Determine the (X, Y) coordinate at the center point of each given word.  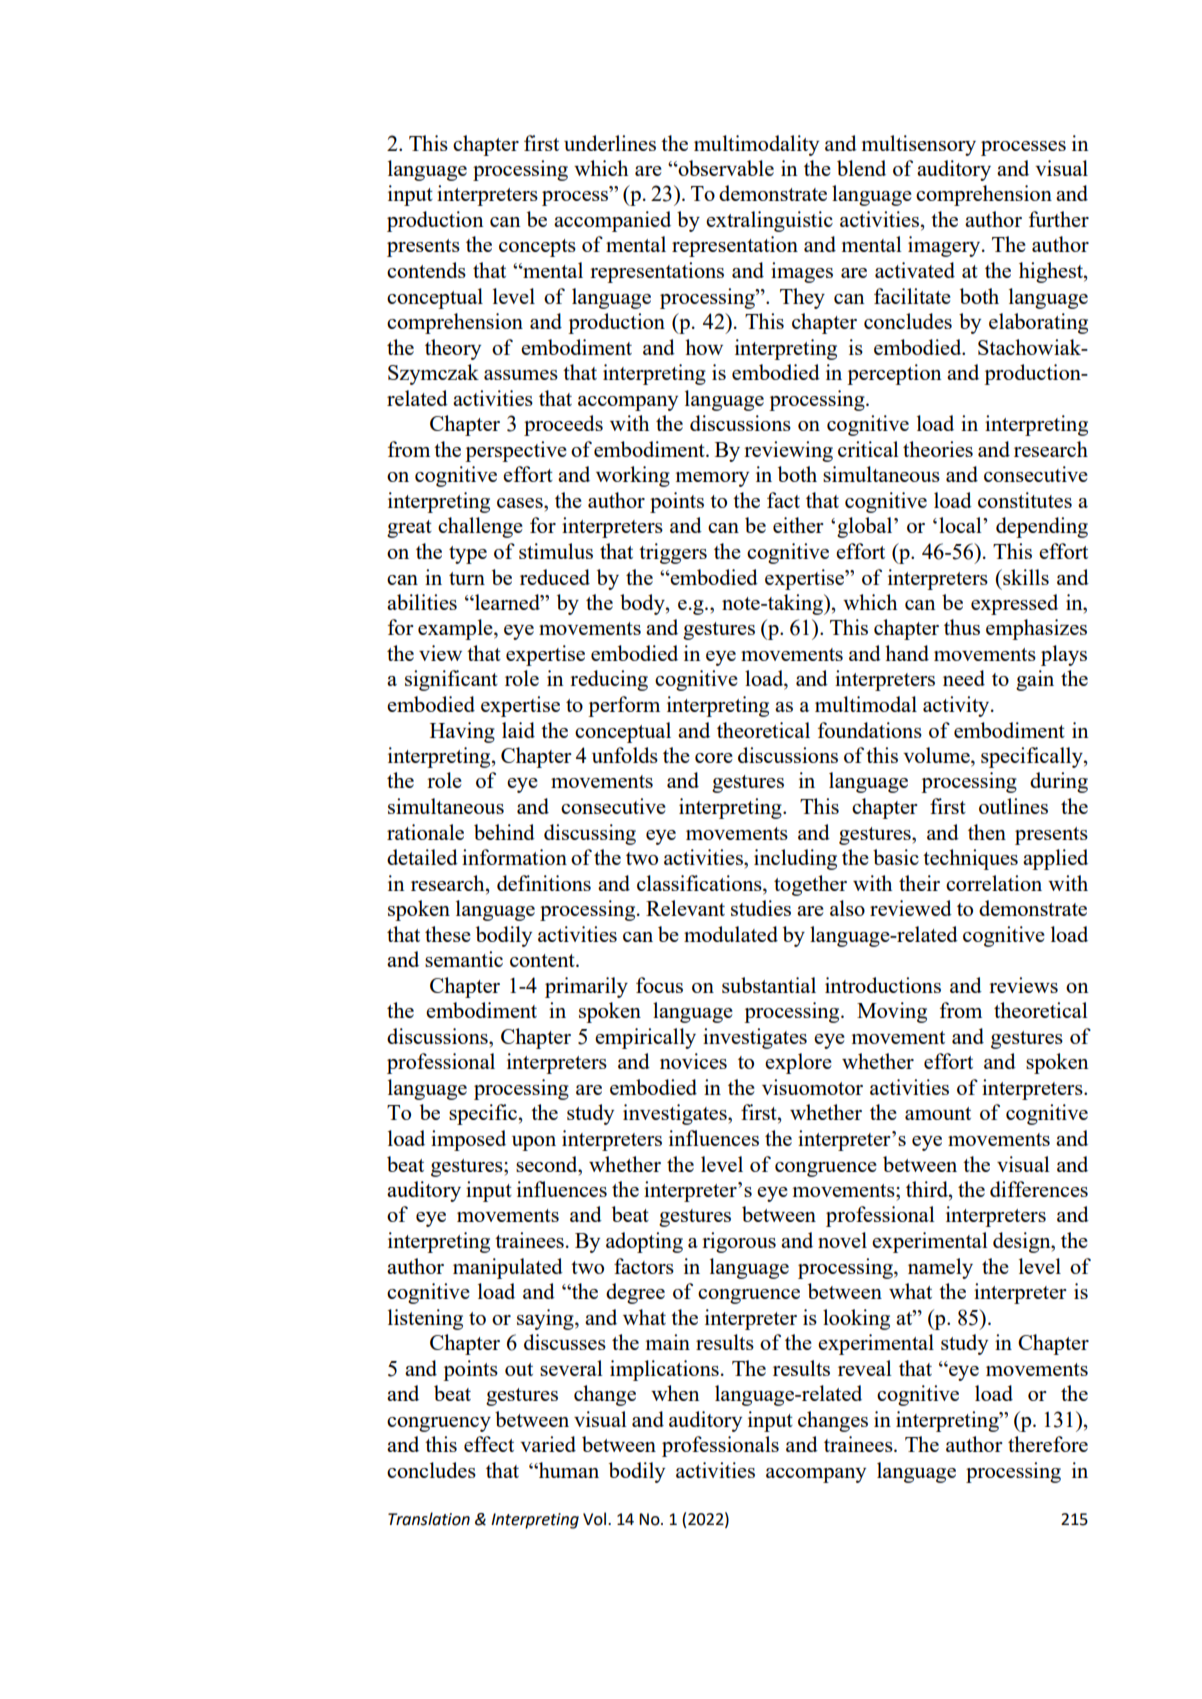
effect (489, 1444)
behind (504, 832)
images (802, 272)
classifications (700, 883)
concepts (537, 248)
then (987, 832)
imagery (945, 246)
